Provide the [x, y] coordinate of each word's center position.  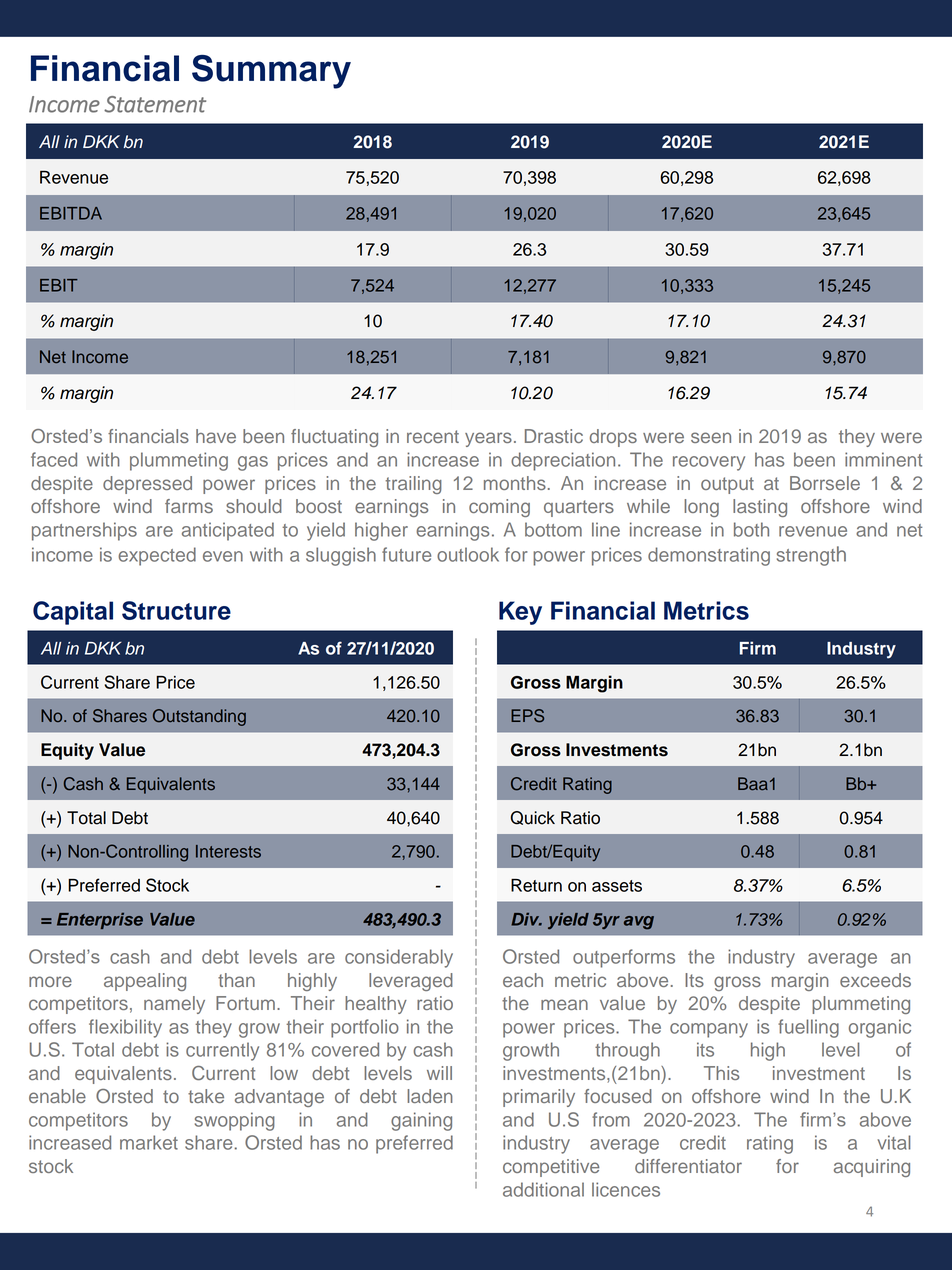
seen [711, 437]
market [149, 1142]
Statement [155, 104]
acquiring [872, 1168]
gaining [421, 1121]
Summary [271, 72]
